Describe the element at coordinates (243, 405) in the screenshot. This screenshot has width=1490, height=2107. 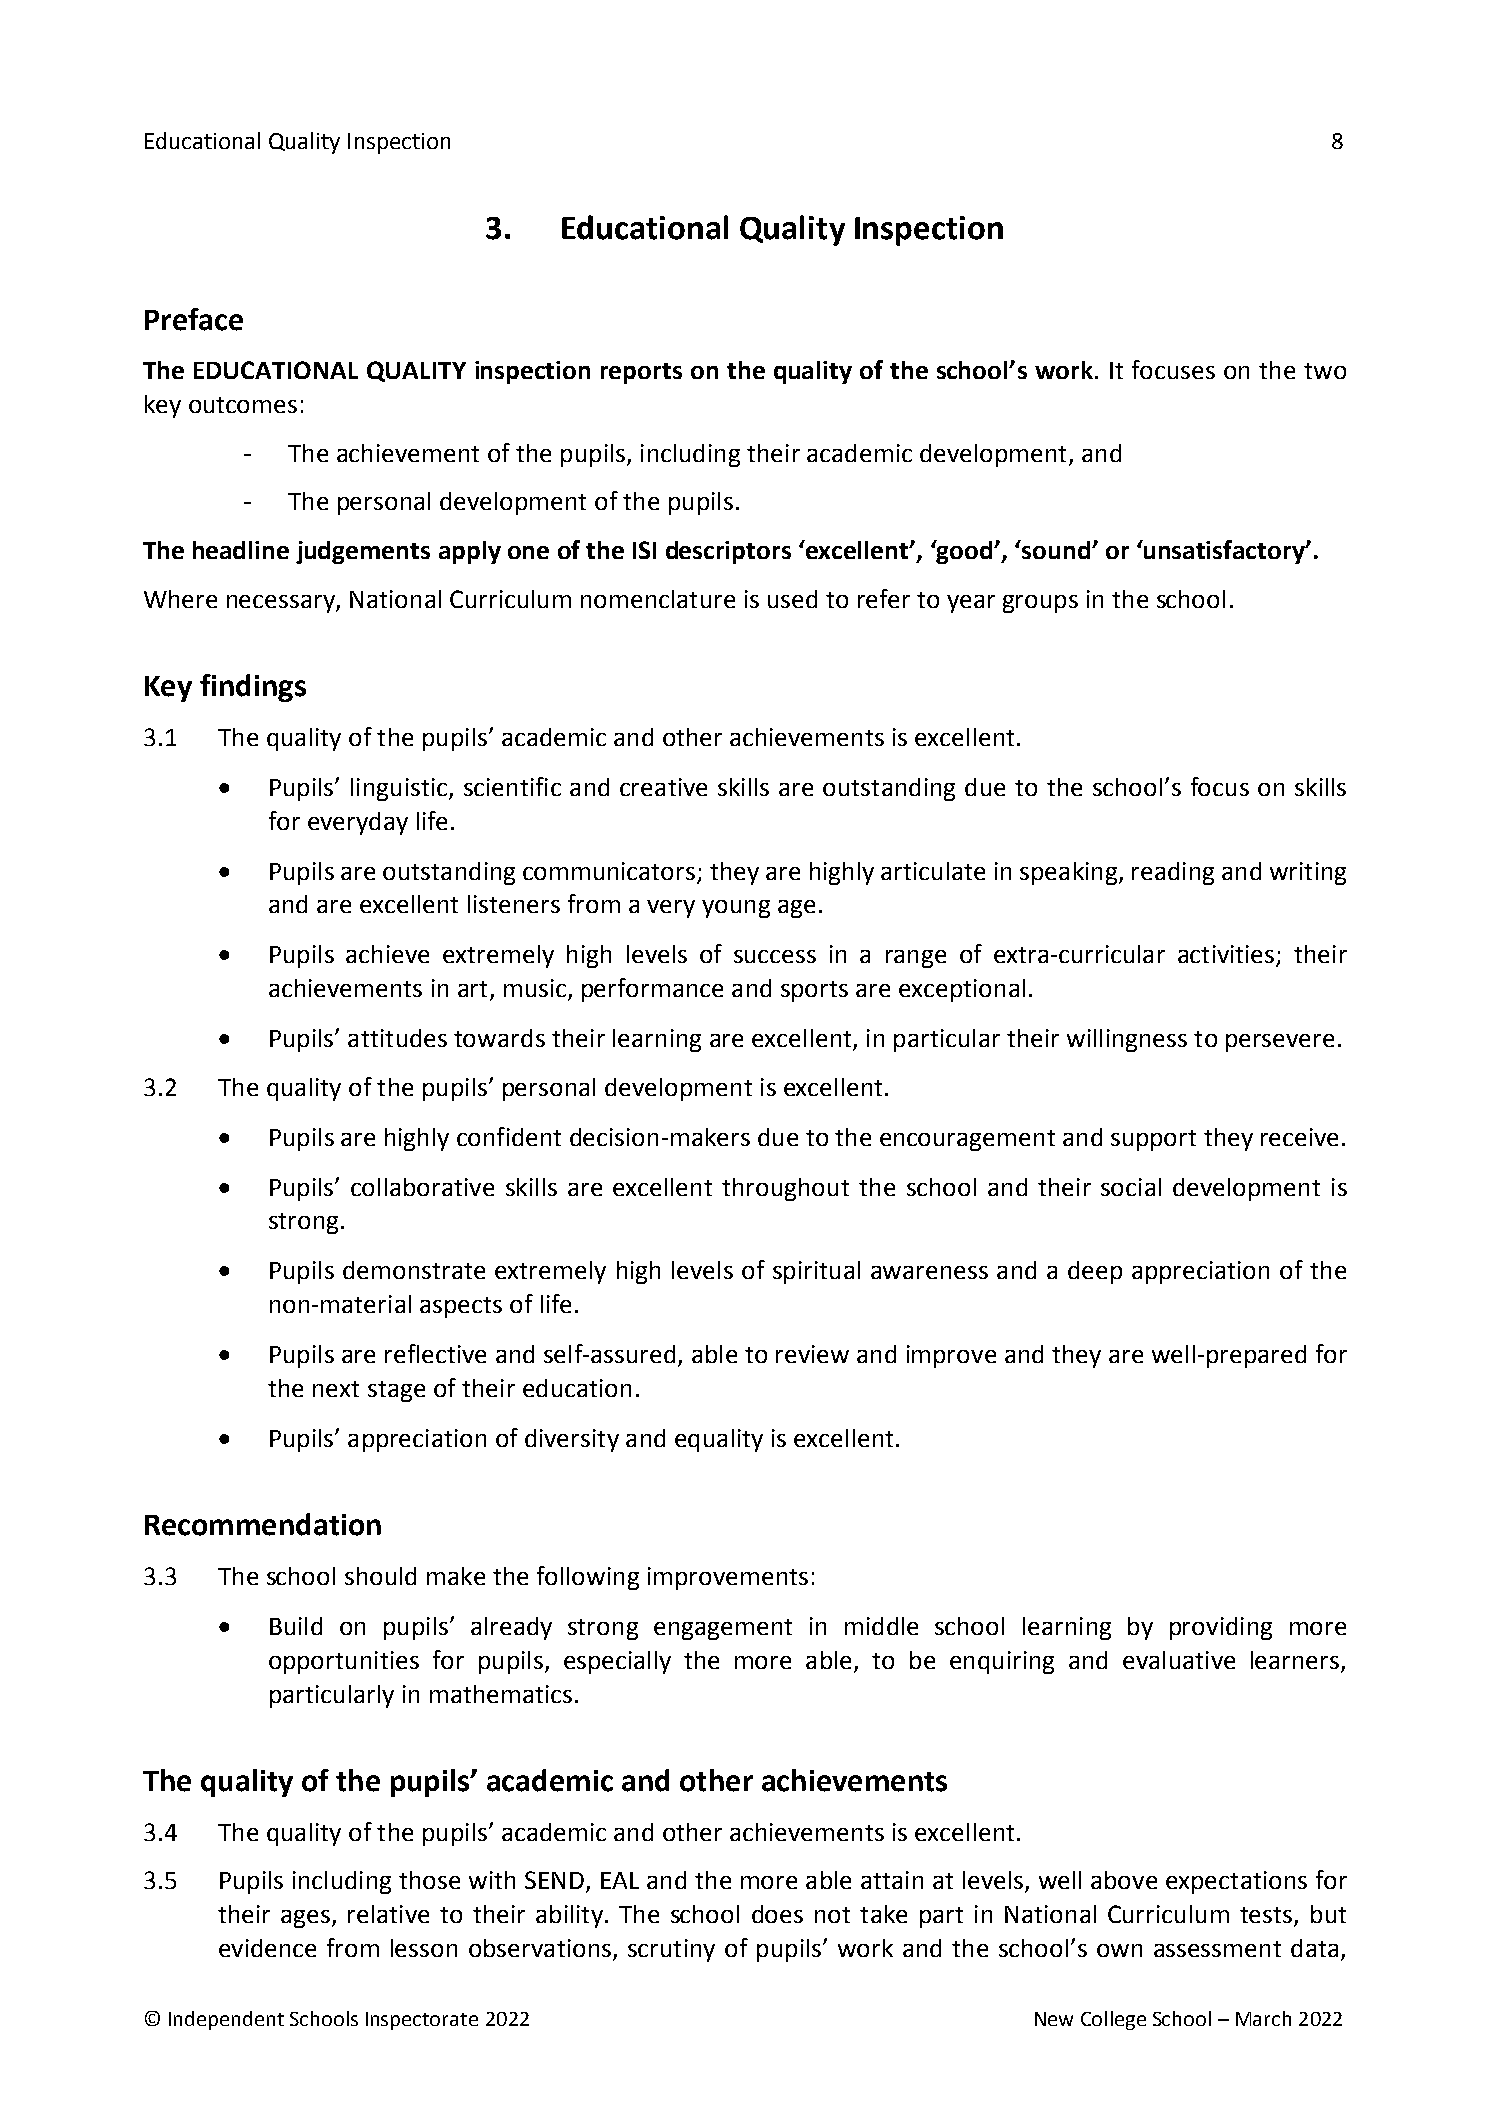
I see `outcomes` at that location.
